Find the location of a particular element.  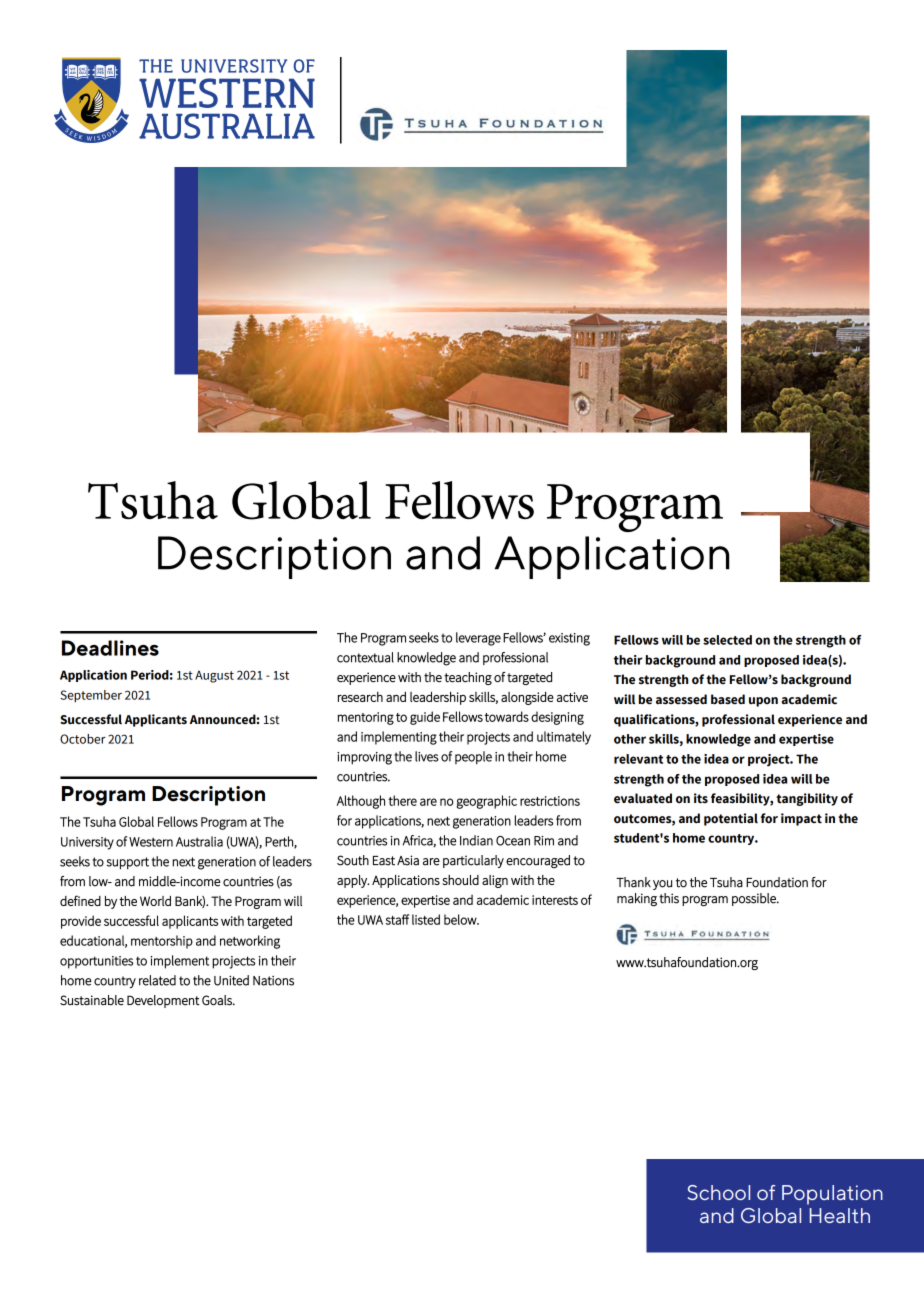

October is located at coordinates (83, 739).
